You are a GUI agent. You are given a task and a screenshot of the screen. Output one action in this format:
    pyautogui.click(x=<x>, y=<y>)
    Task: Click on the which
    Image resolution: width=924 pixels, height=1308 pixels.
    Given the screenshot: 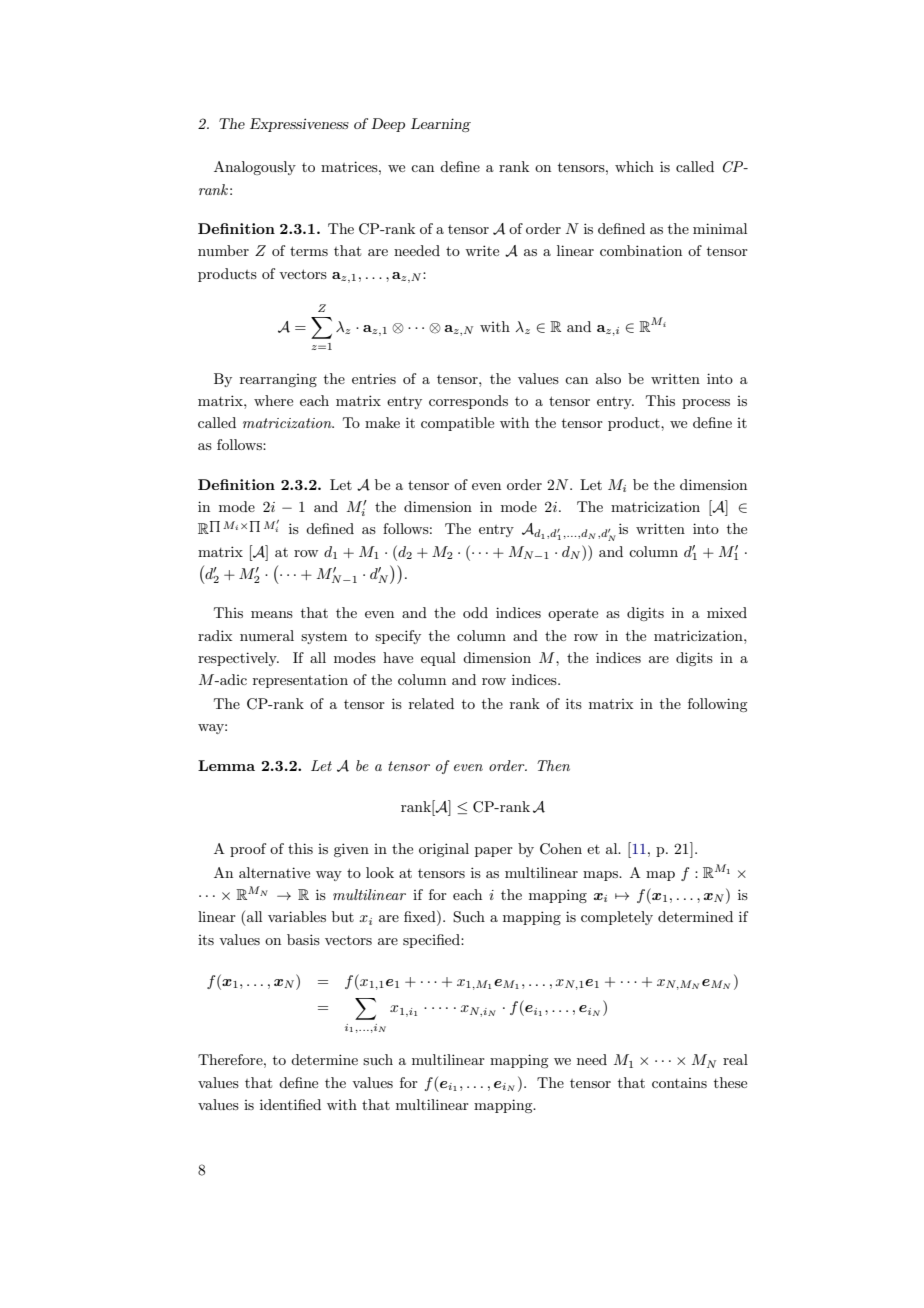 What is the action you would take?
    pyautogui.click(x=634, y=166)
